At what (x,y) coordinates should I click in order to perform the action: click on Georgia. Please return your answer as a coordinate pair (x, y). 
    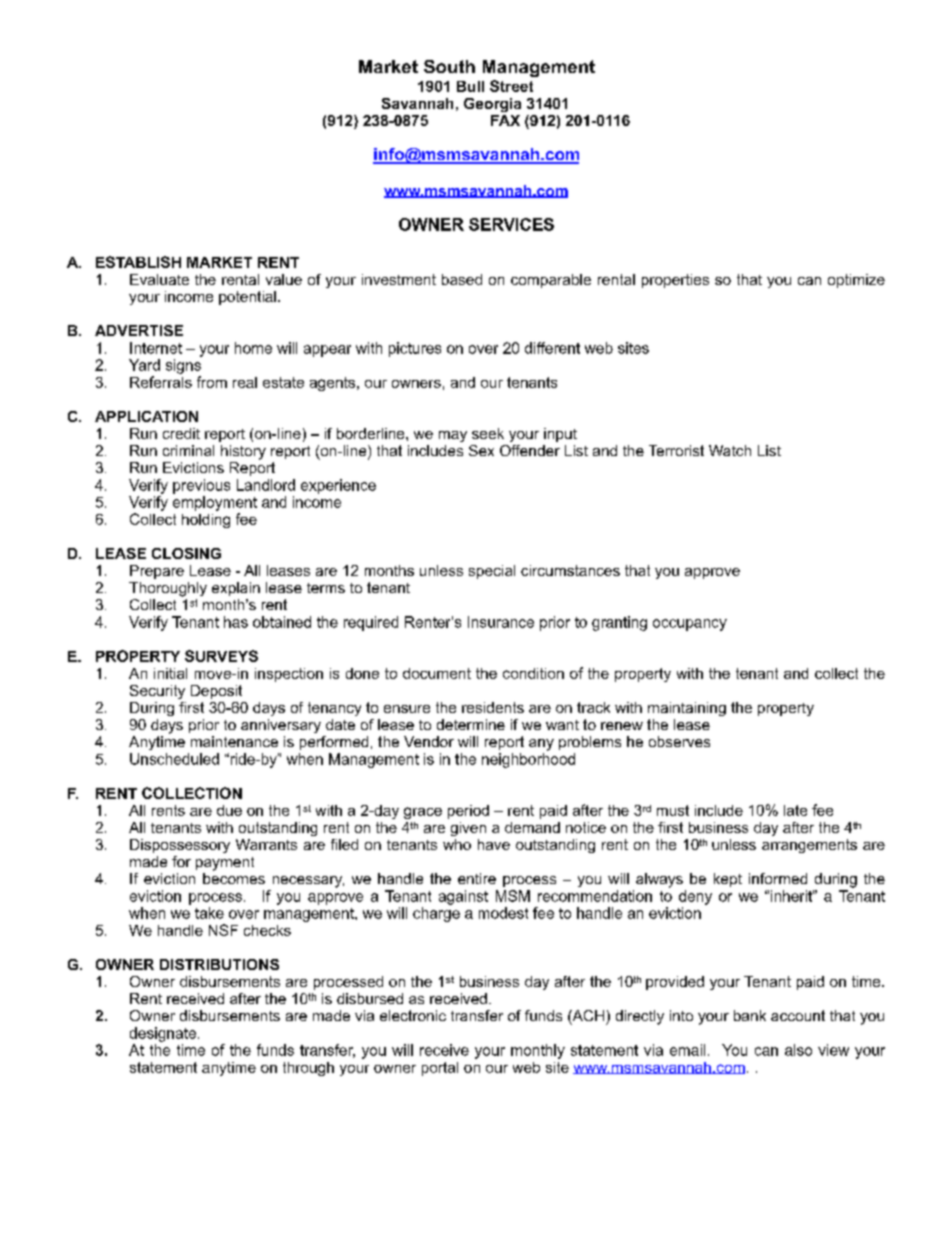
    Looking at the image, I should click on (492, 105).
